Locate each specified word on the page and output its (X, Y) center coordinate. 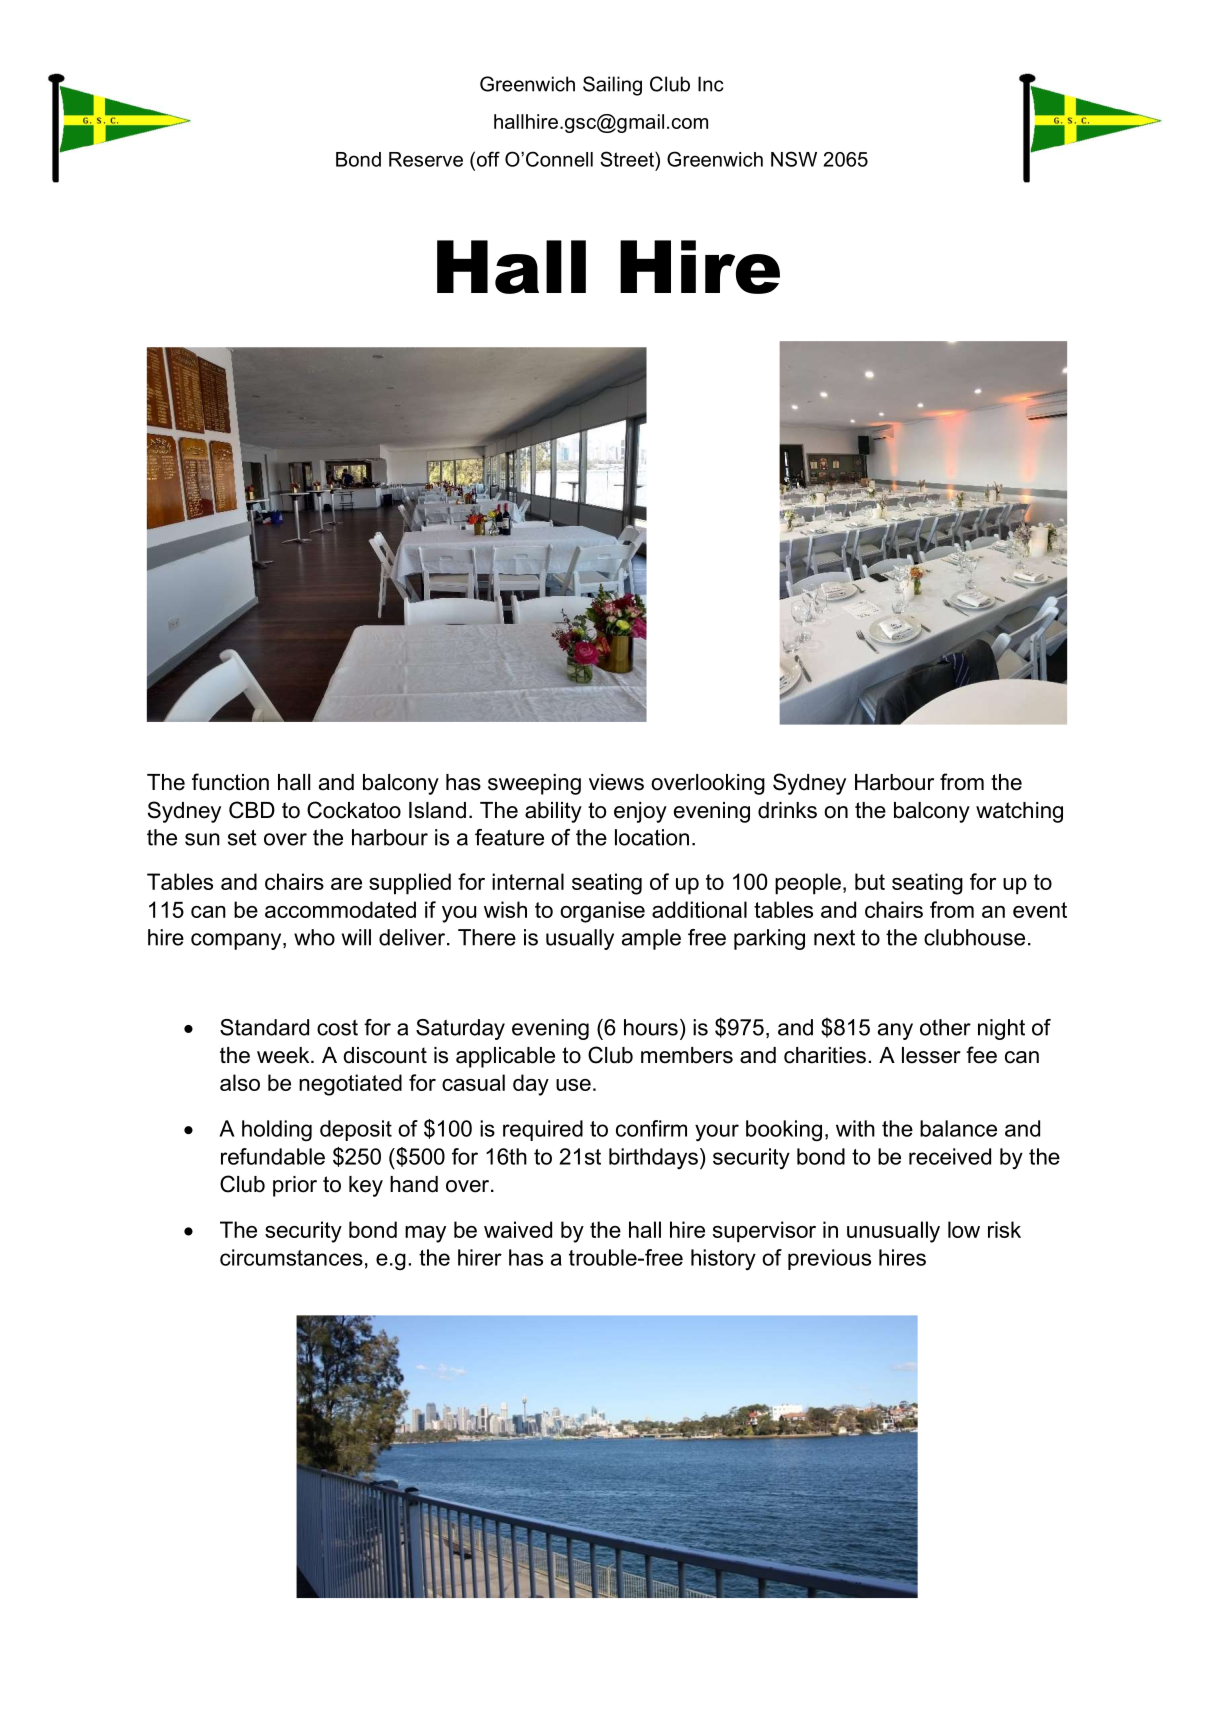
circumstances (291, 1257)
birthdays (653, 1158)
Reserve (426, 159)
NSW (794, 159)
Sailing (612, 86)
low (964, 1229)
